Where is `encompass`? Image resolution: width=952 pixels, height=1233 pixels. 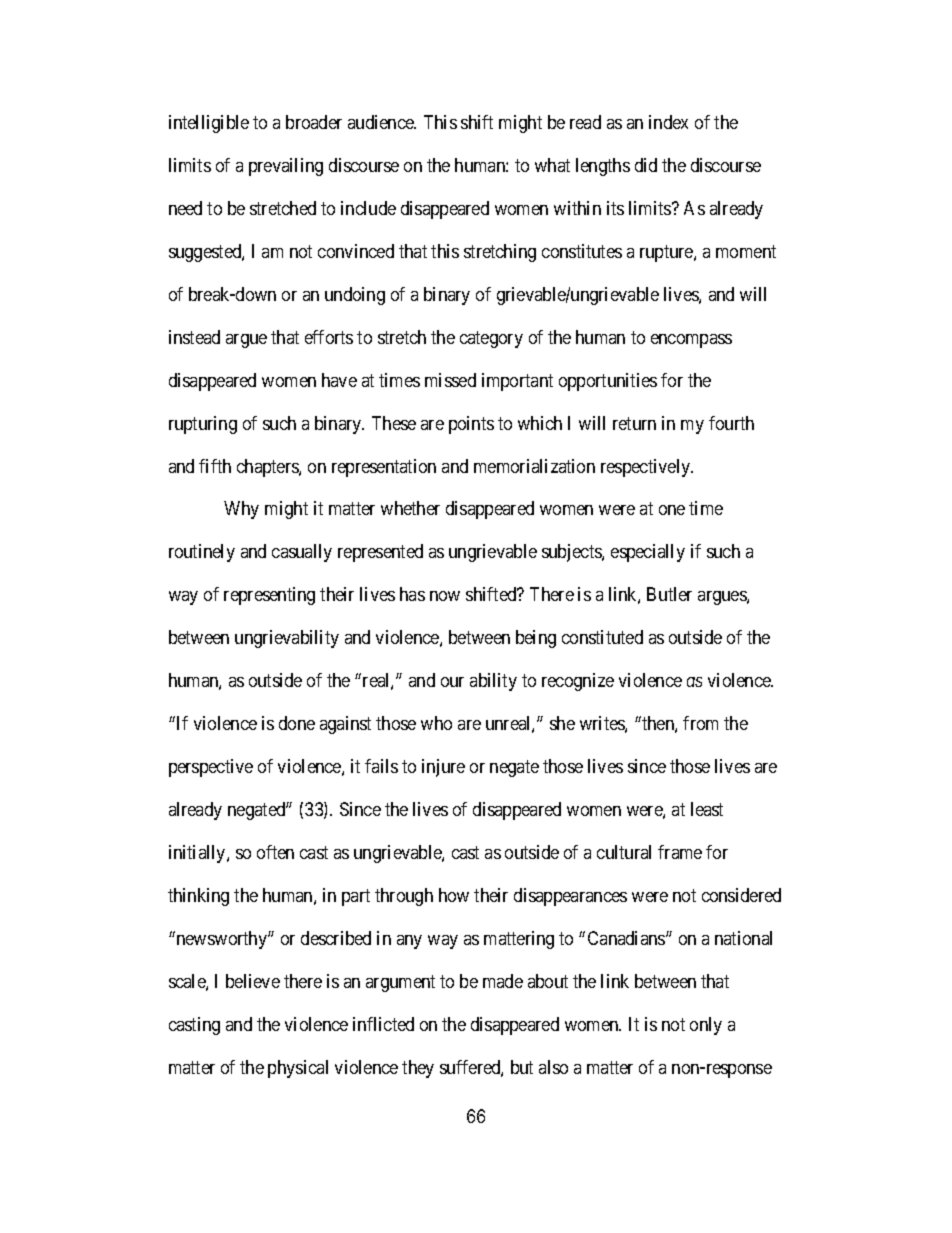 encompass is located at coordinates (691, 341).
